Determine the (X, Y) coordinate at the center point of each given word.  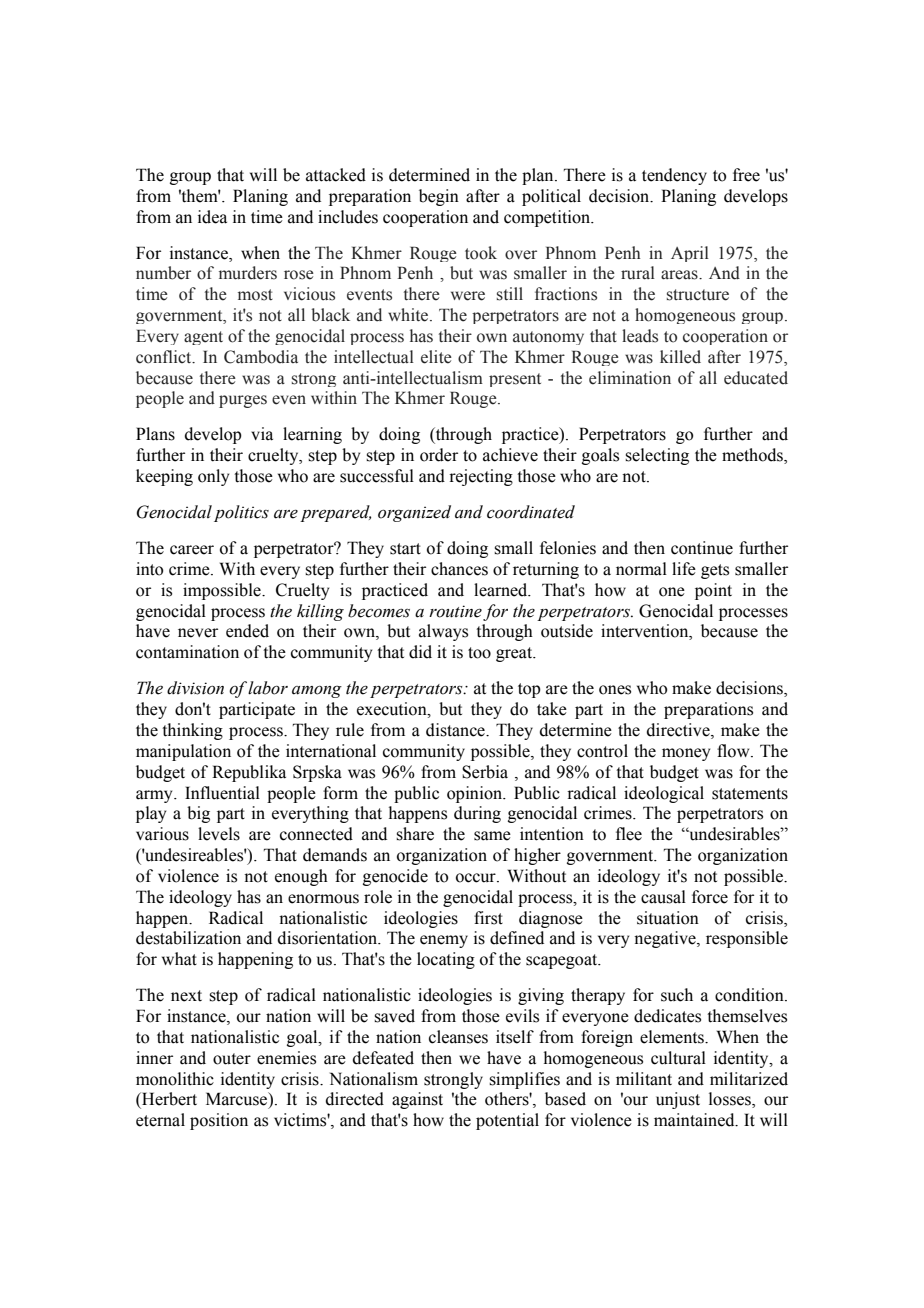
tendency (674, 176)
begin (439, 197)
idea (212, 217)
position (219, 1121)
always (443, 632)
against (417, 1100)
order (439, 455)
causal (663, 897)
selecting (657, 456)
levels (219, 834)
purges (243, 401)
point (713, 591)
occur (477, 878)
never (198, 633)
